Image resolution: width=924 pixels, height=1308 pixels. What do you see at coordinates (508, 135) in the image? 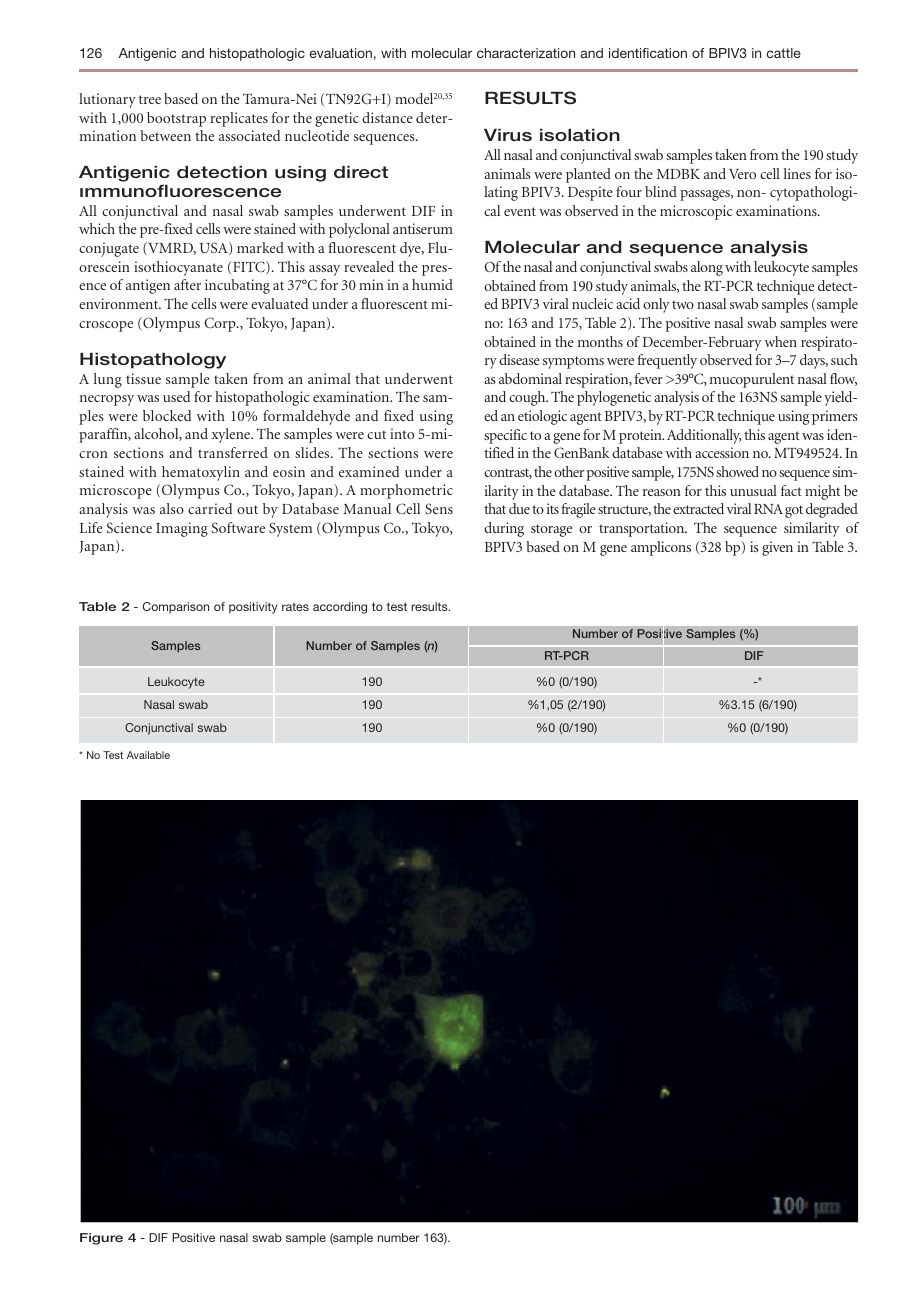
I see `Virus` at bounding box center [508, 135].
